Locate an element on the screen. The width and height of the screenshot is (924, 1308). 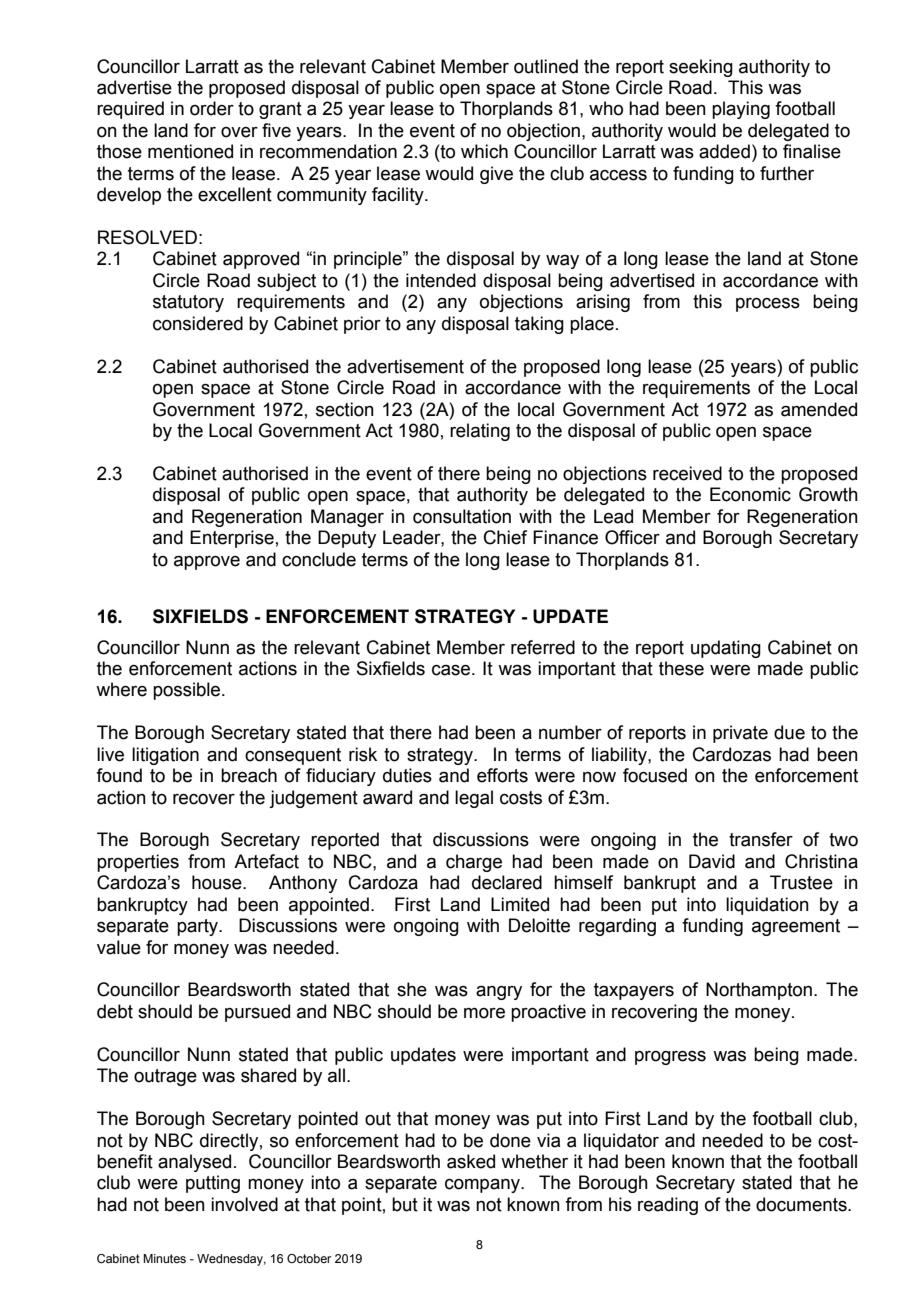
which is located at coordinates (484, 151).
